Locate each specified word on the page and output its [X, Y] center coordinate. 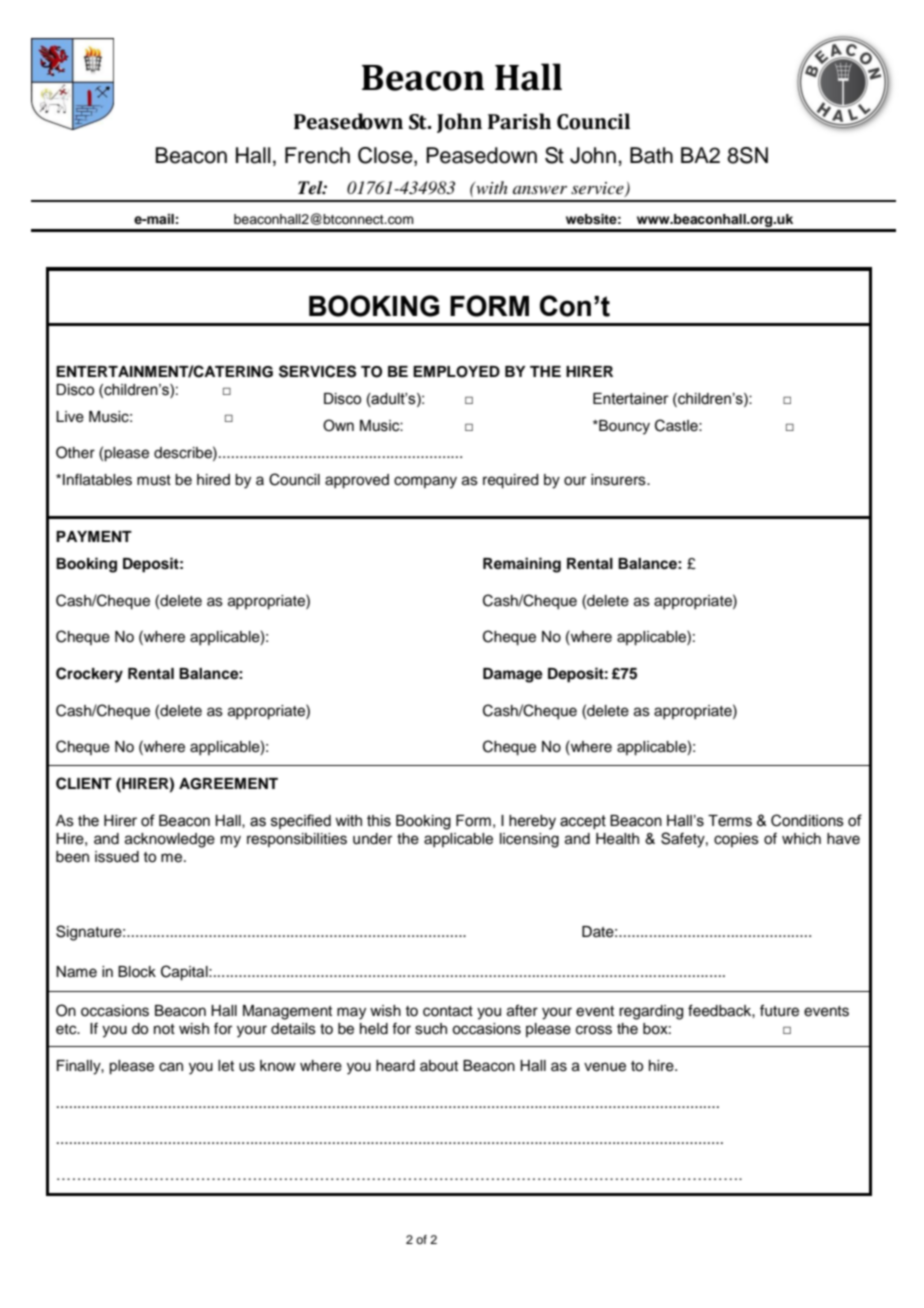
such [431, 1029]
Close [386, 156]
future [779, 1010]
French [317, 155]
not [164, 1029]
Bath [651, 155]
